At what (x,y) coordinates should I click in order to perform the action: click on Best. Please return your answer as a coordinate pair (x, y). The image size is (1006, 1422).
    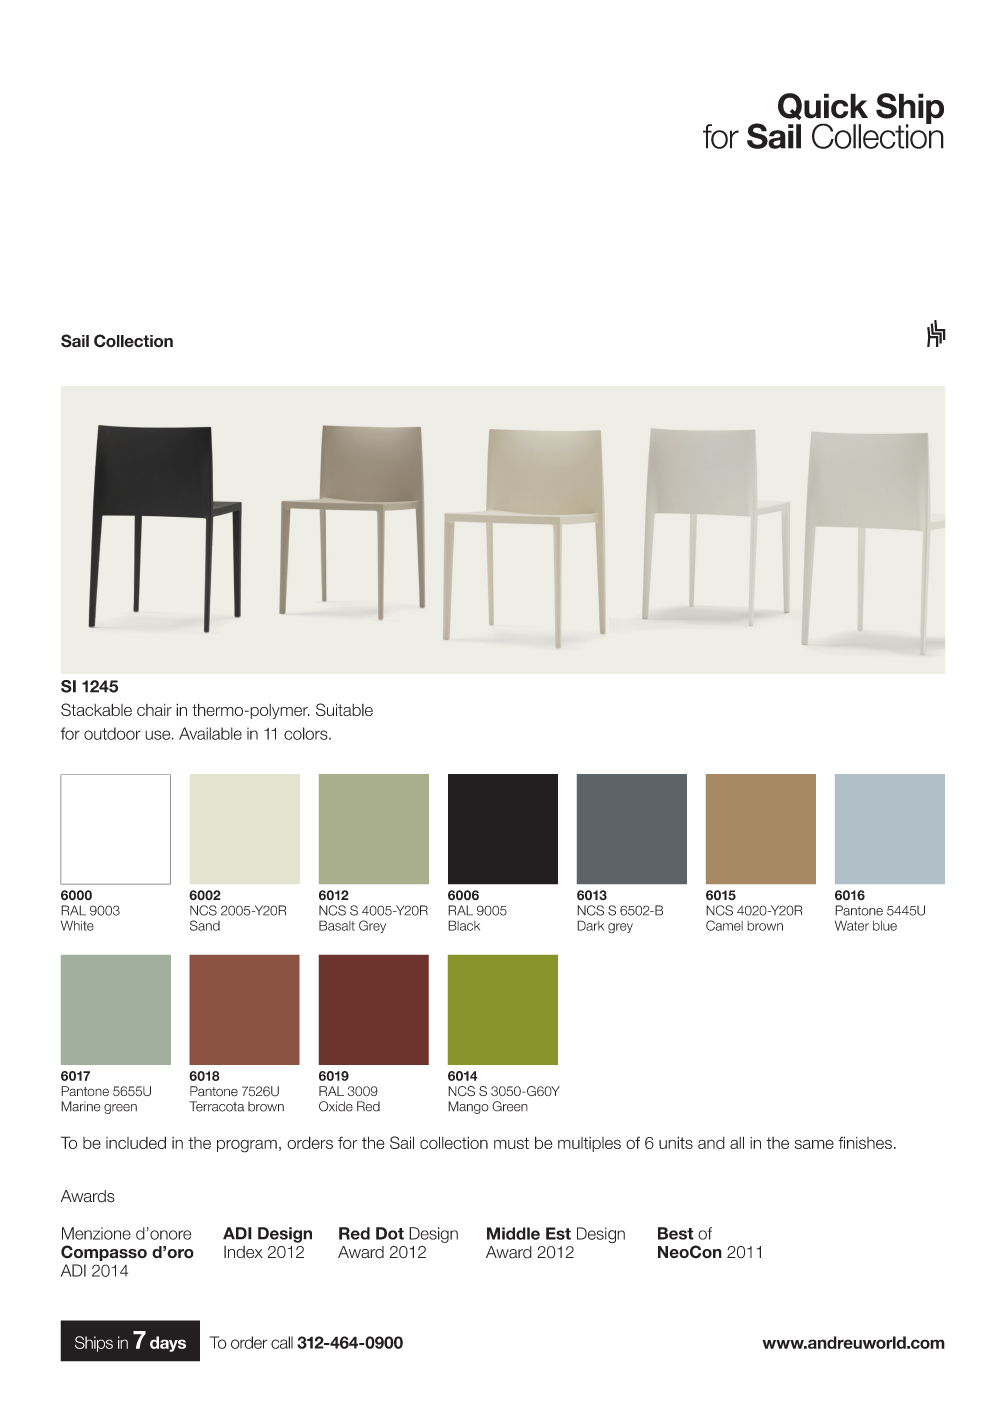
    Looking at the image, I should click on (676, 1233).
